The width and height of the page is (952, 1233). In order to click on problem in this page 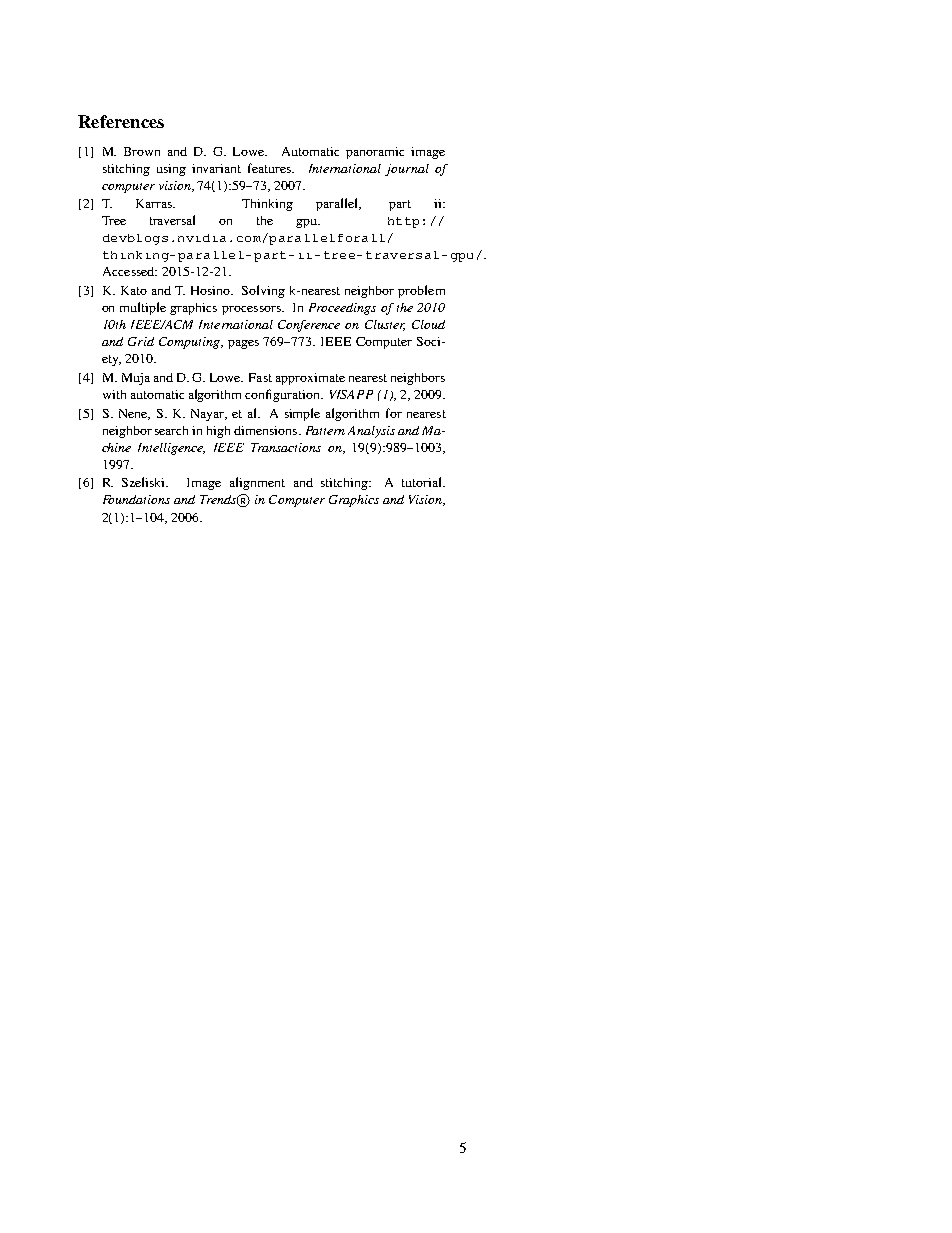, I will do `click(421, 291)`.
